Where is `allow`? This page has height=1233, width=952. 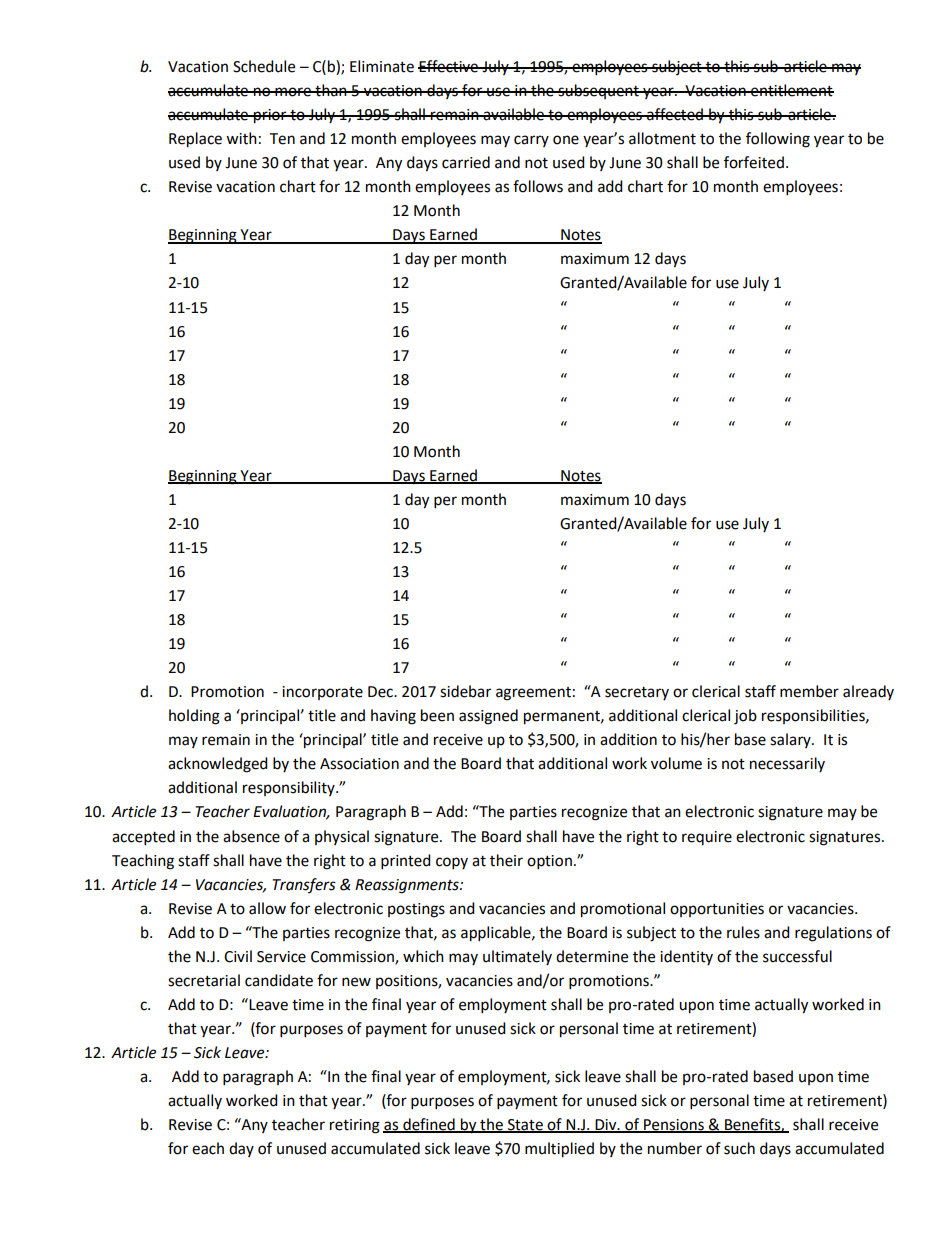
allow is located at coordinates (267, 908).
